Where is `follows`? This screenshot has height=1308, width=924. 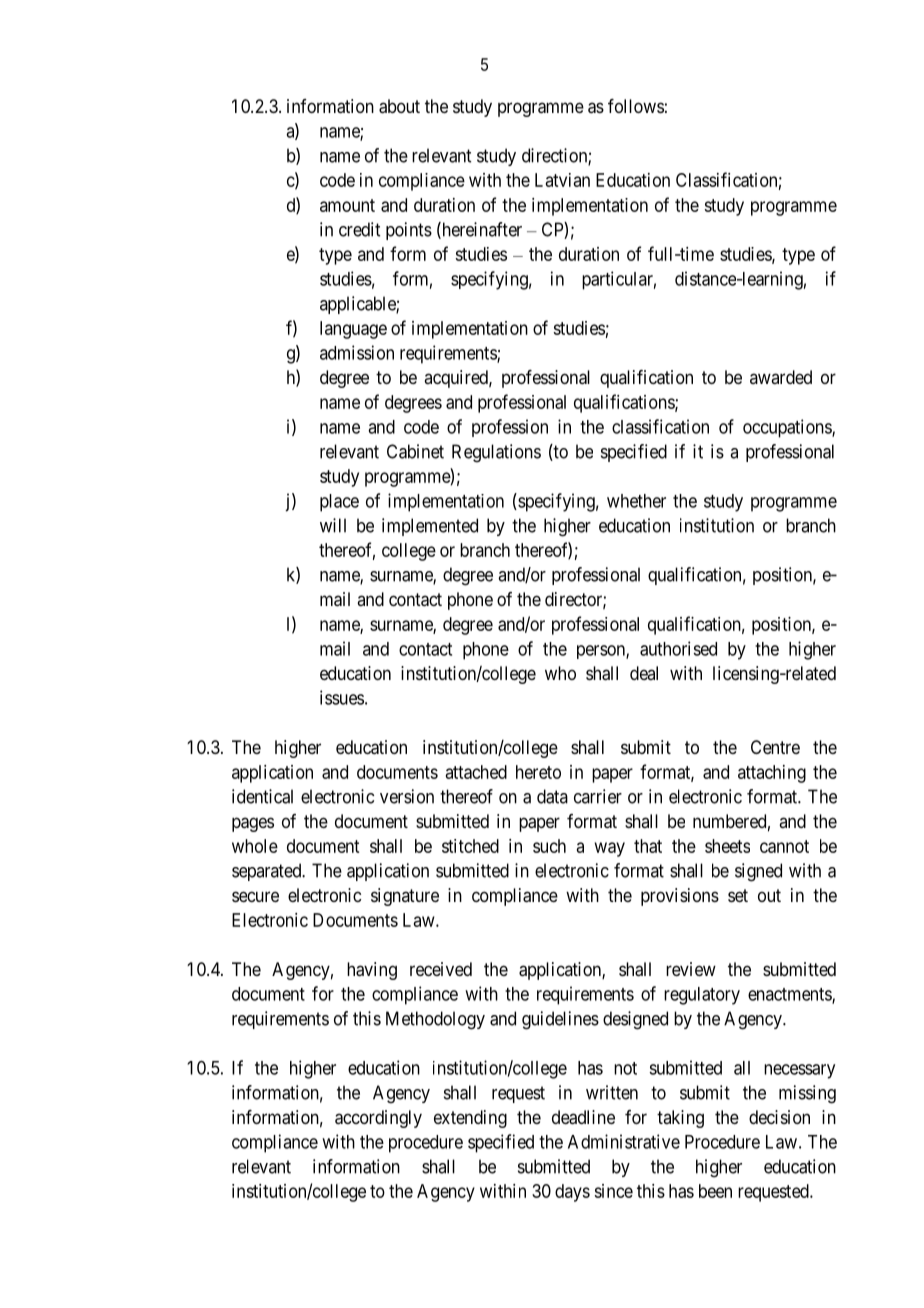
follows is located at coordinates (636, 106).
